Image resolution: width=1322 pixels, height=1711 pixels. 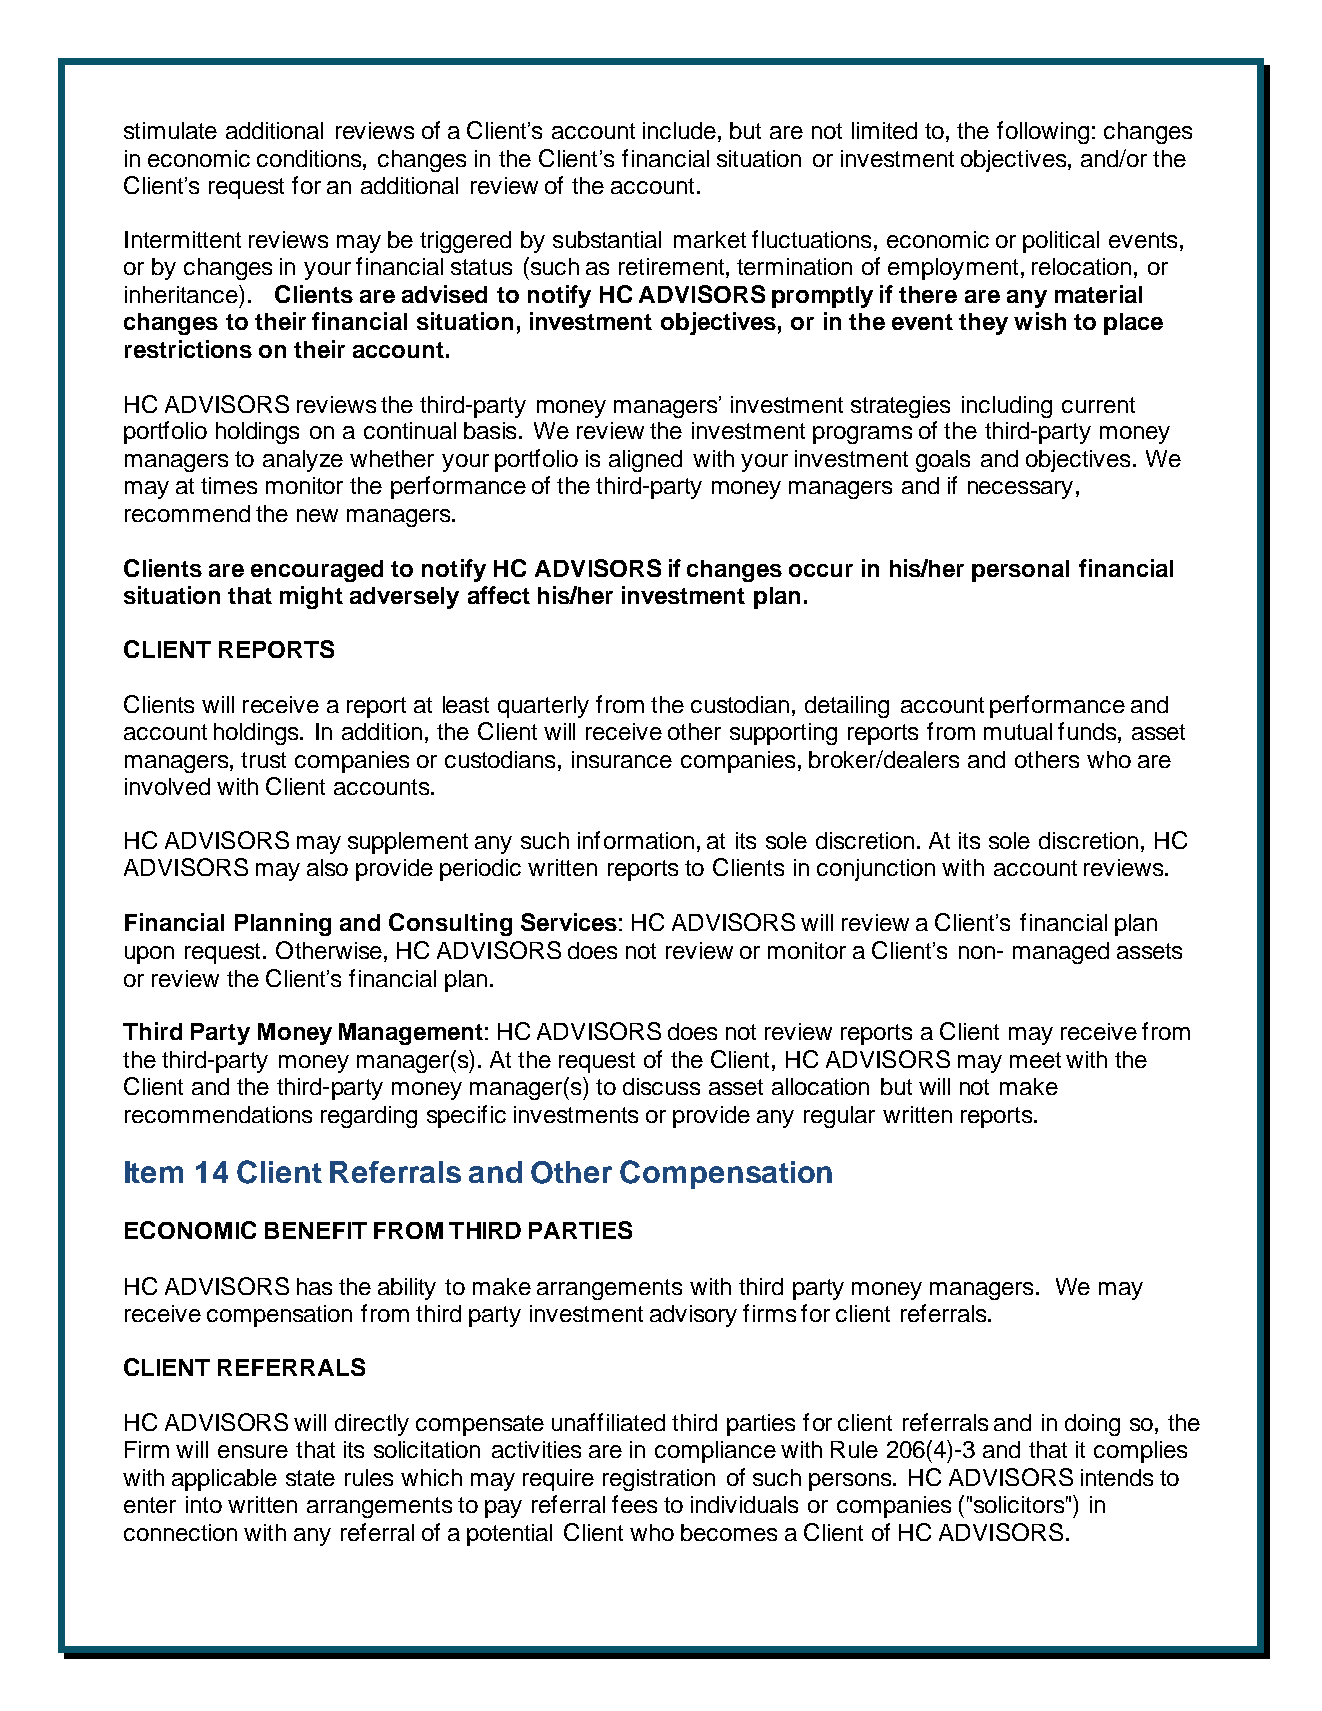 I want to click on intends, so click(x=1117, y=1477).
